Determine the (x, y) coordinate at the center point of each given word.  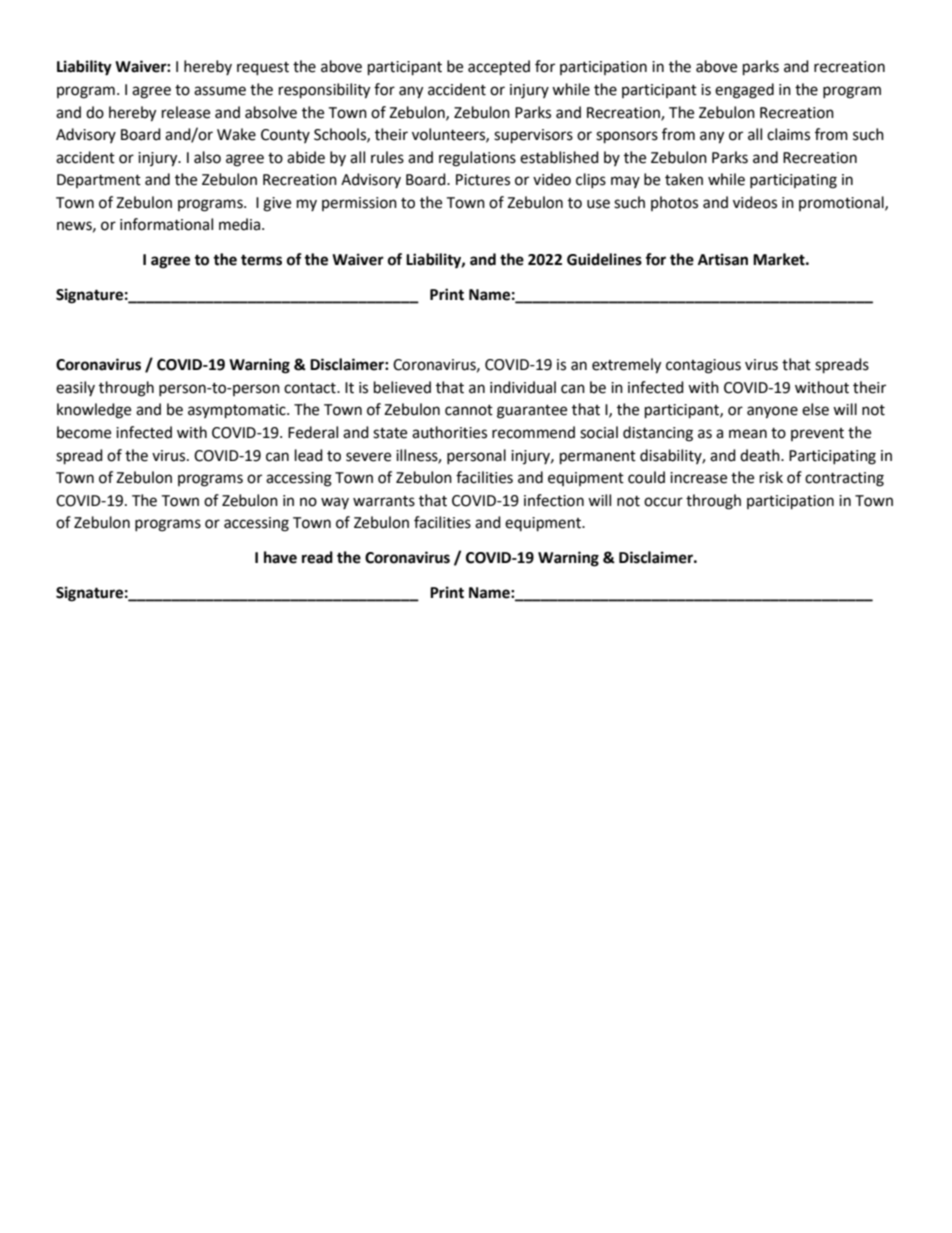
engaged (744, 91)
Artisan (723, 259)
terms (261, 260)
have (280, 557)
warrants (384, 501)
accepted (499, 68)
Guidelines (604, 259)
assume (220, 91)
